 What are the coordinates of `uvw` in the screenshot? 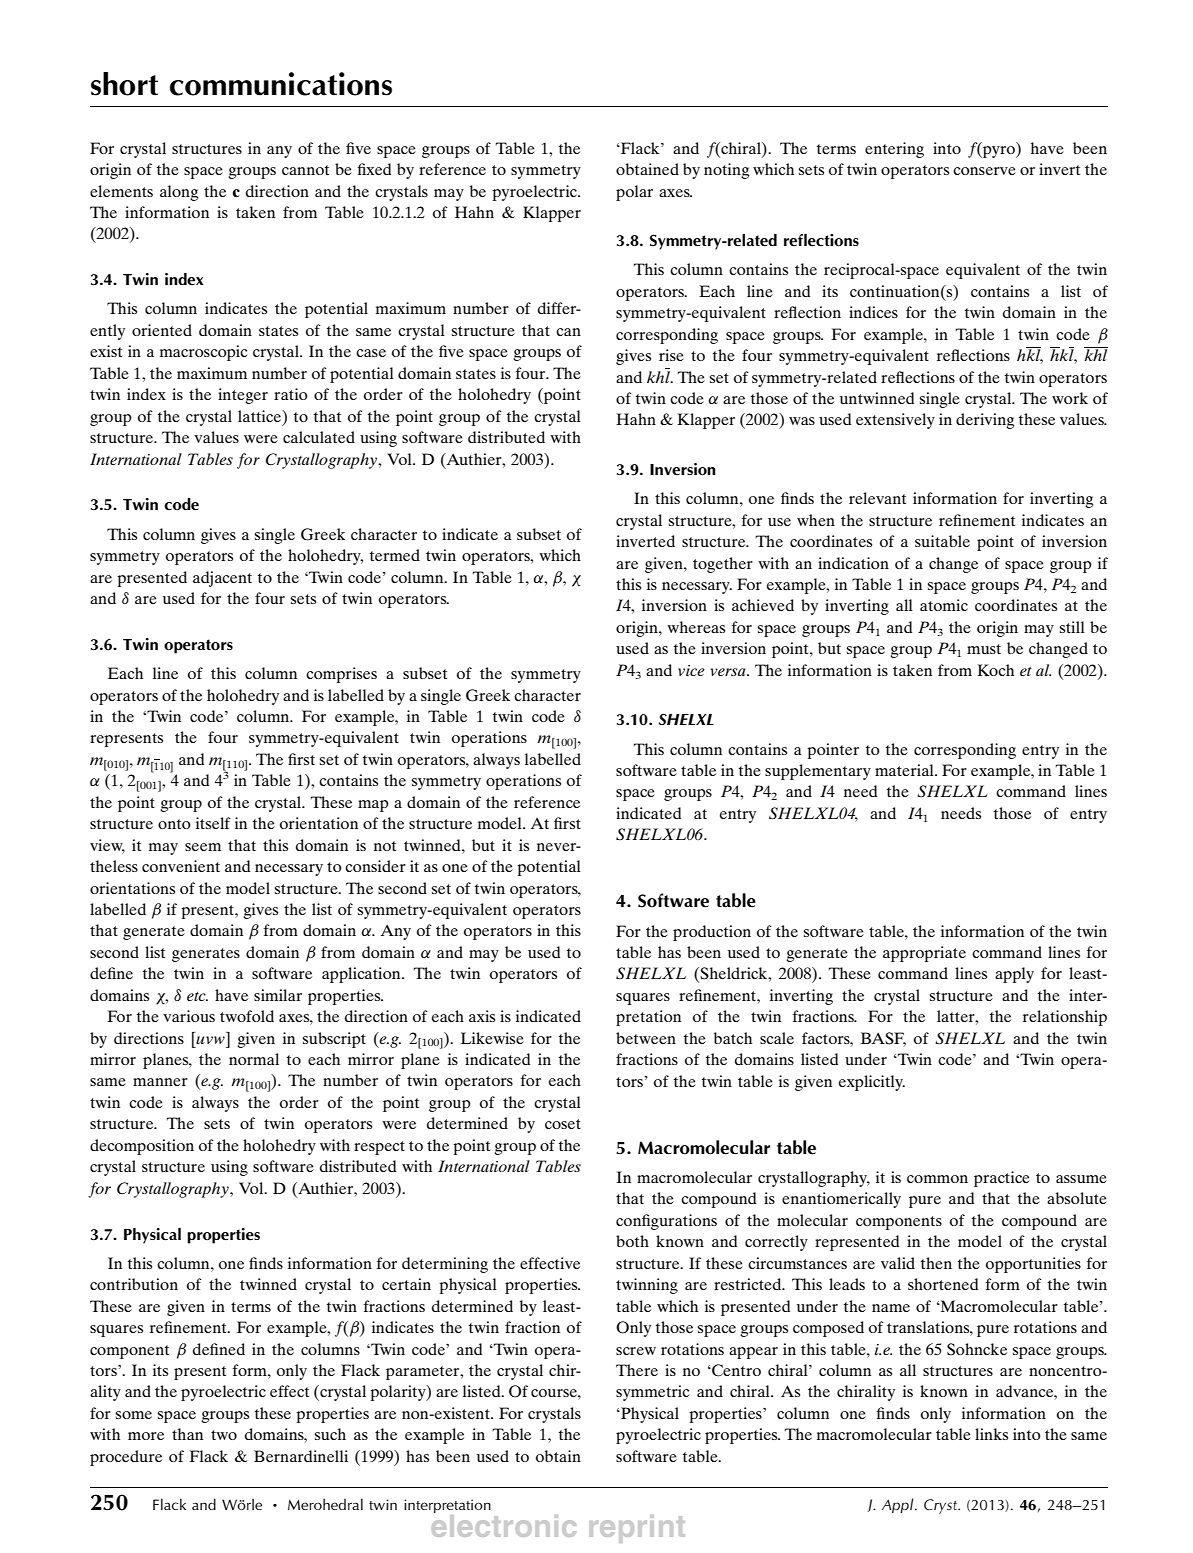 It's located at (210, 1040).
